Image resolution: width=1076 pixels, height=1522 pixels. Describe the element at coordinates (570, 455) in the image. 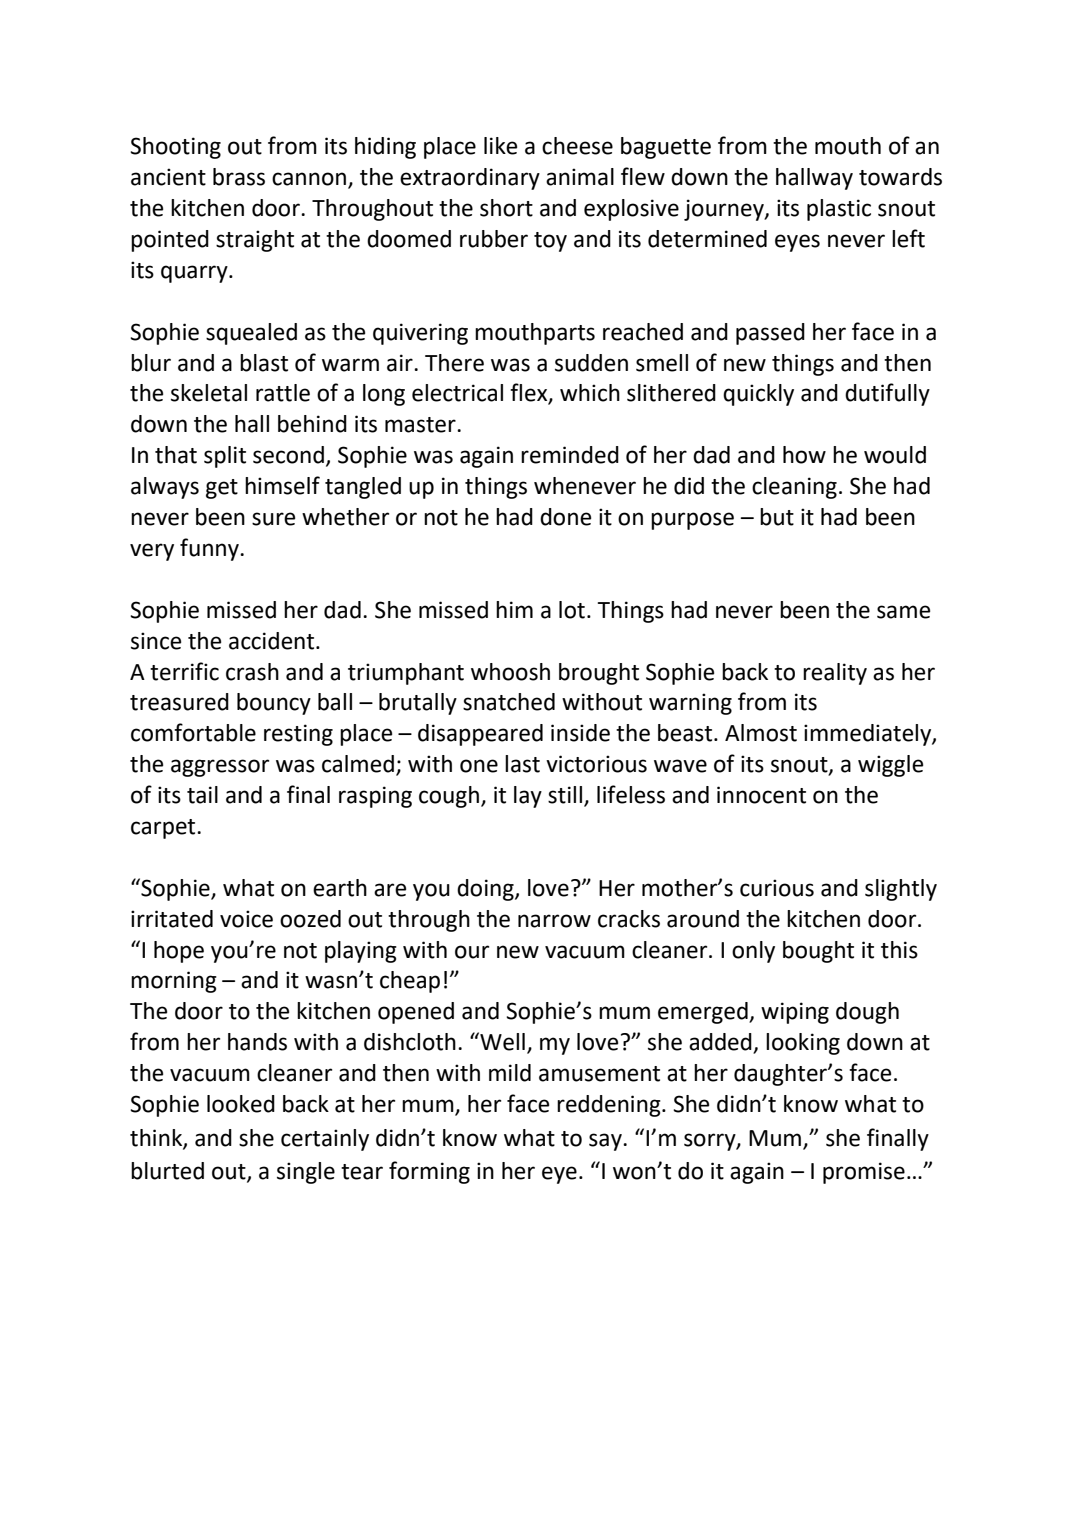

I see `reminded` at that location.
